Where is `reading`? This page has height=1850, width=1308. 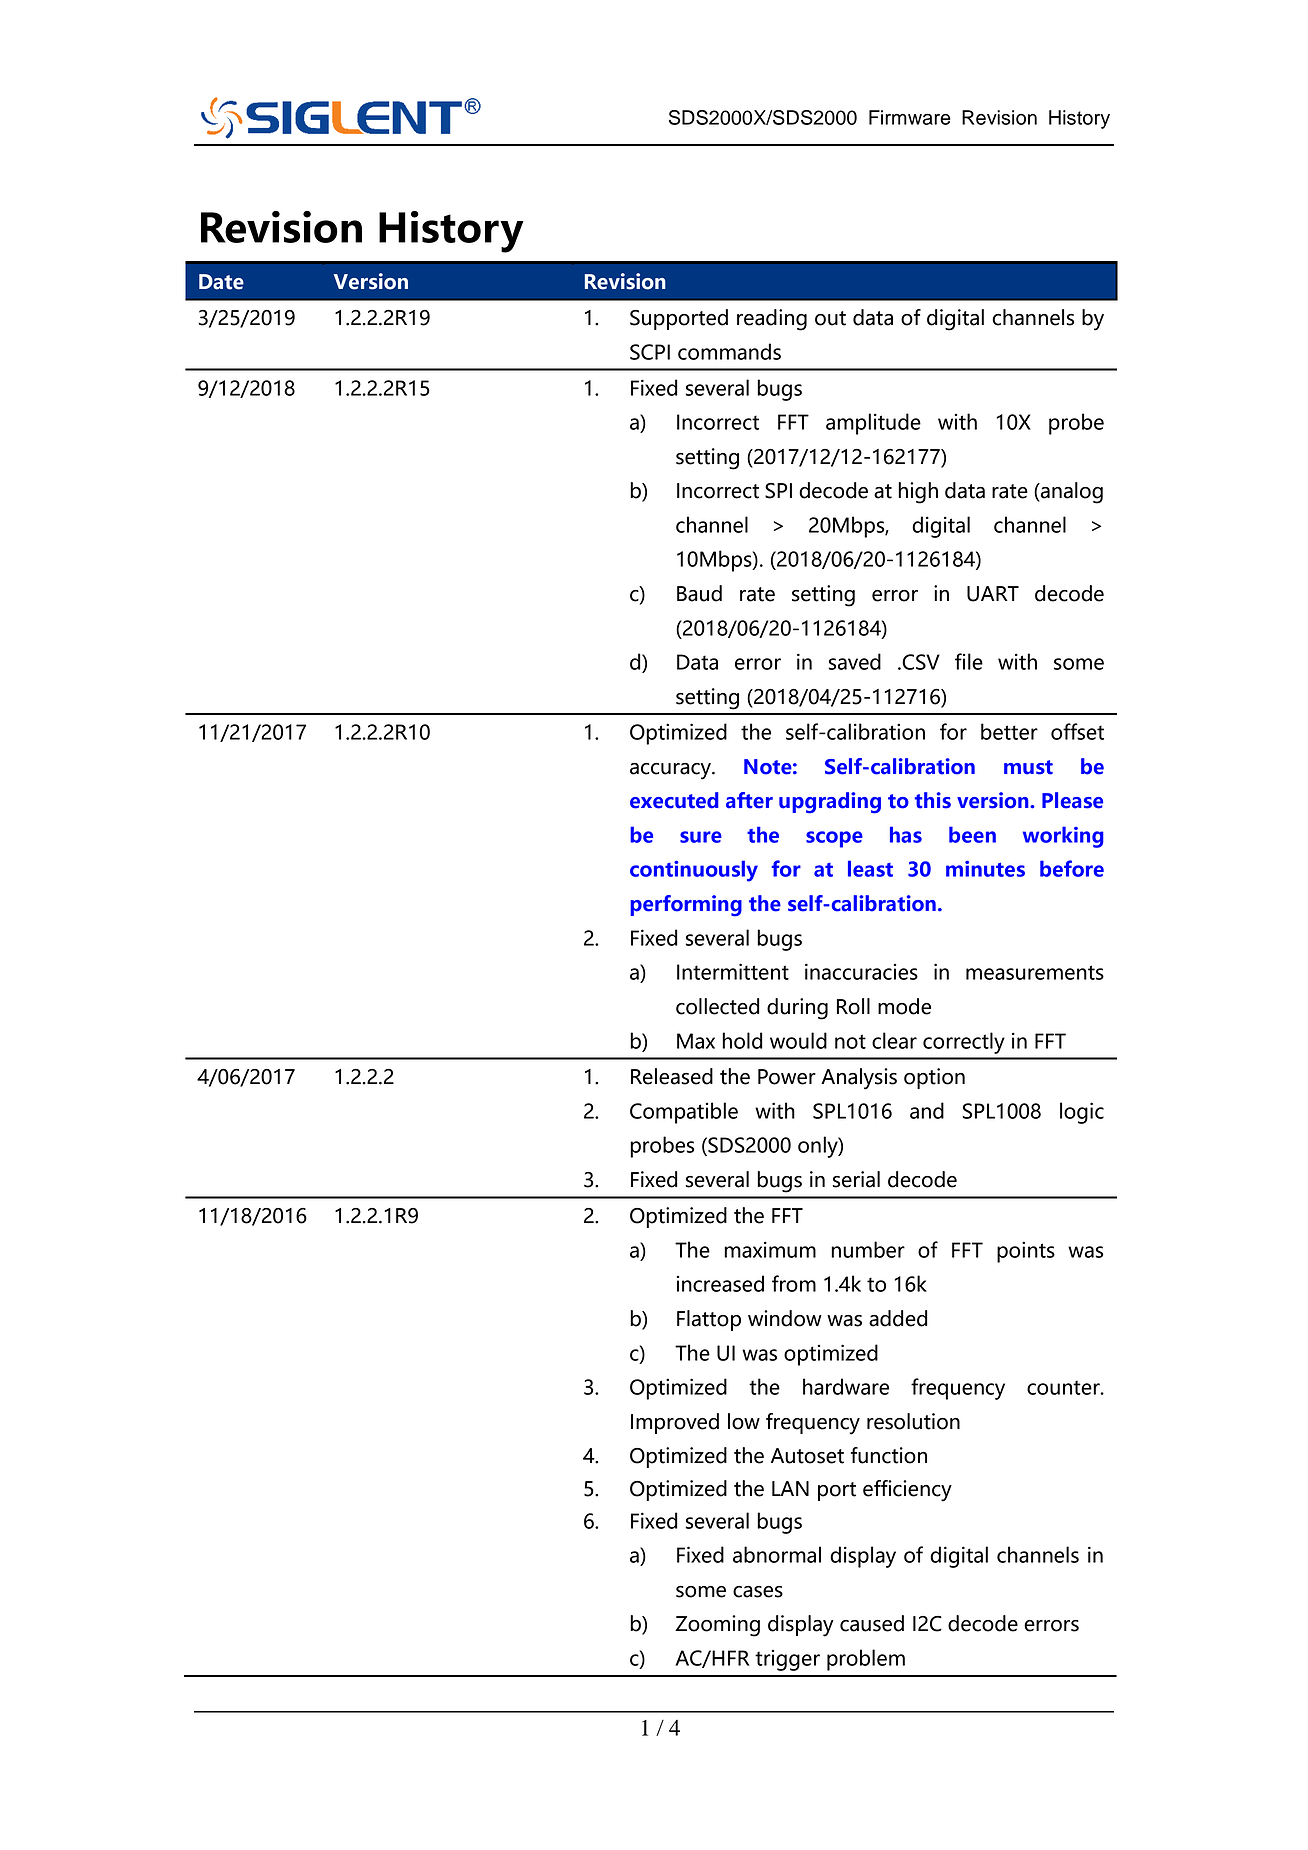
reading is located at coordinates (772, 320).
